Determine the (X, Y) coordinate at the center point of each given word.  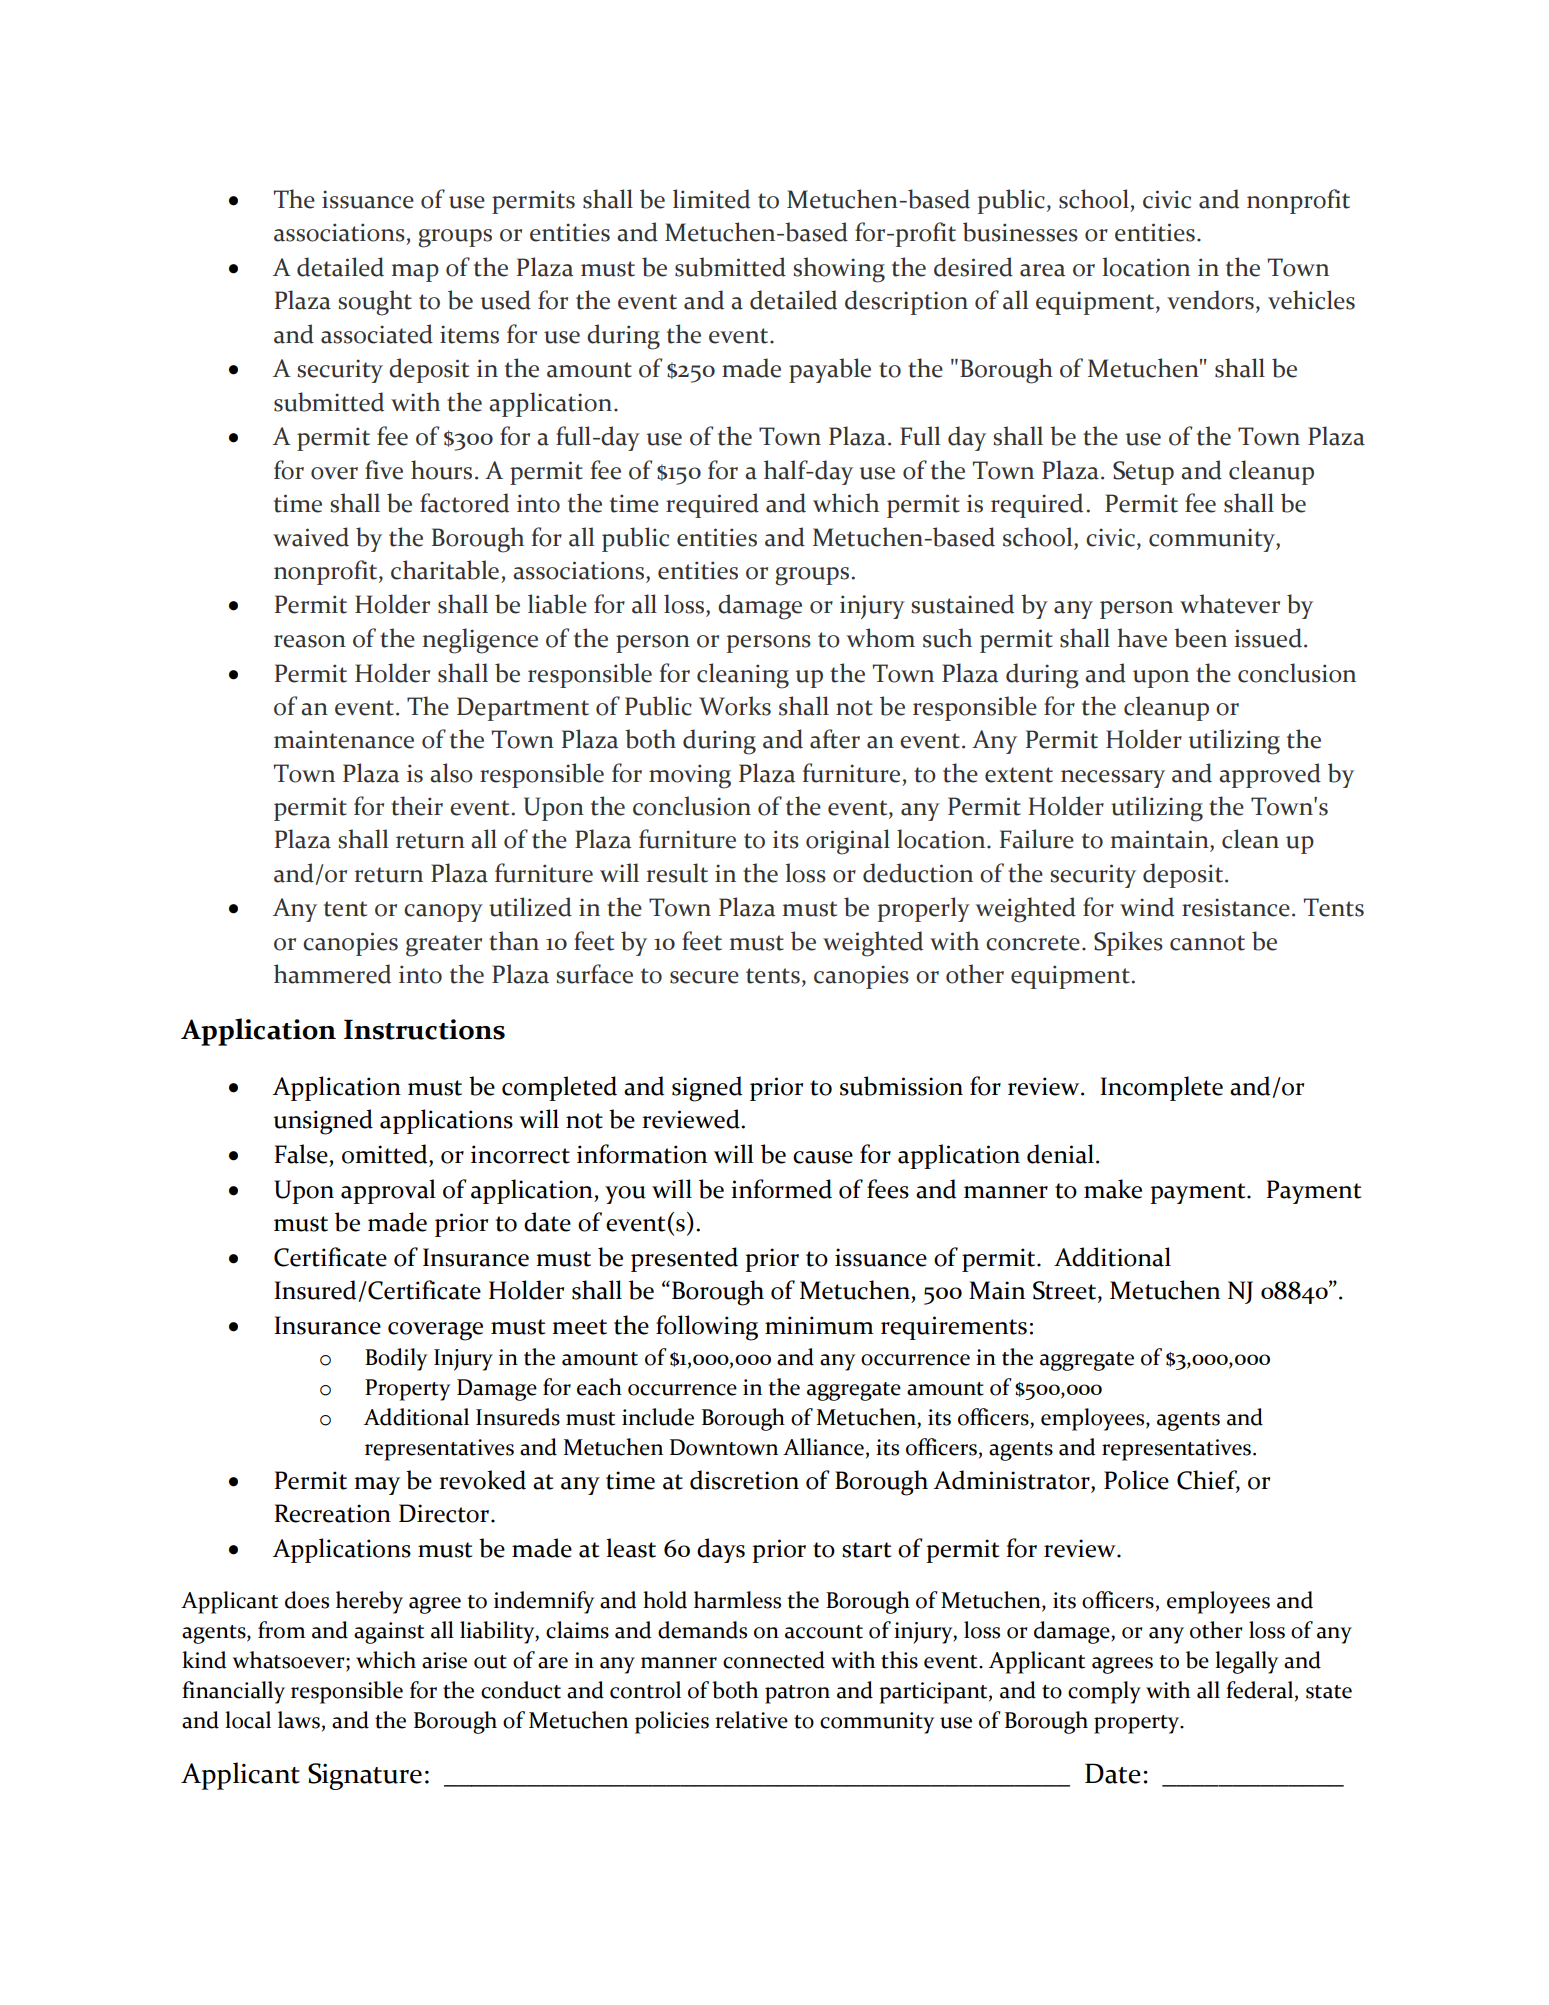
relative (751, 1720)
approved (1270, 775)
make (1113, 1189)
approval (388, 1191)
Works (735, 706)
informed (781, 1189)
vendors (1210, 300)
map (415, 273)
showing (839, 270)
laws (300, 1720)
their (417, 806)
